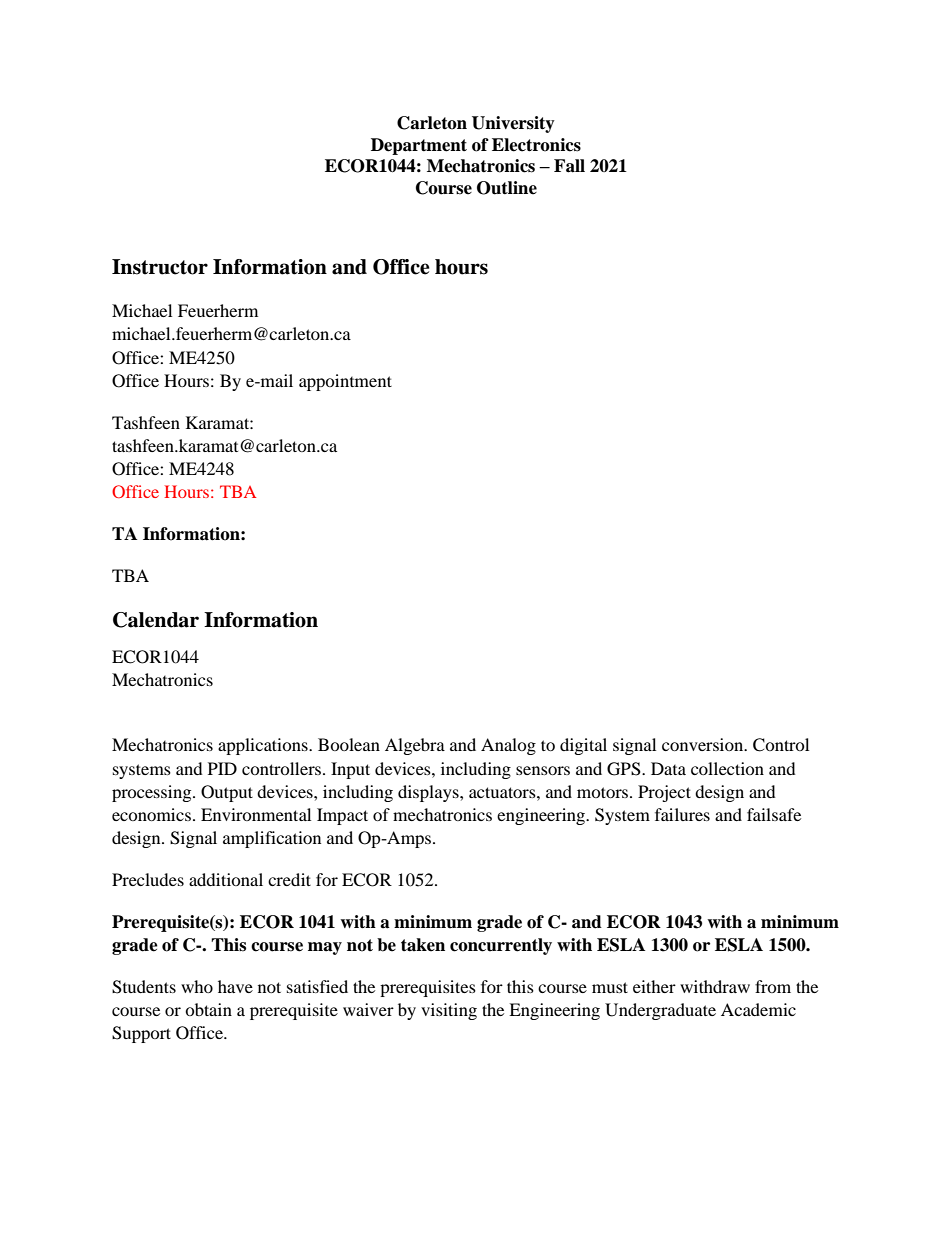 This document has height=1233, width=952. Describe the element at coordinates (160, 267) in the document. I see `Instructor` at that location.
